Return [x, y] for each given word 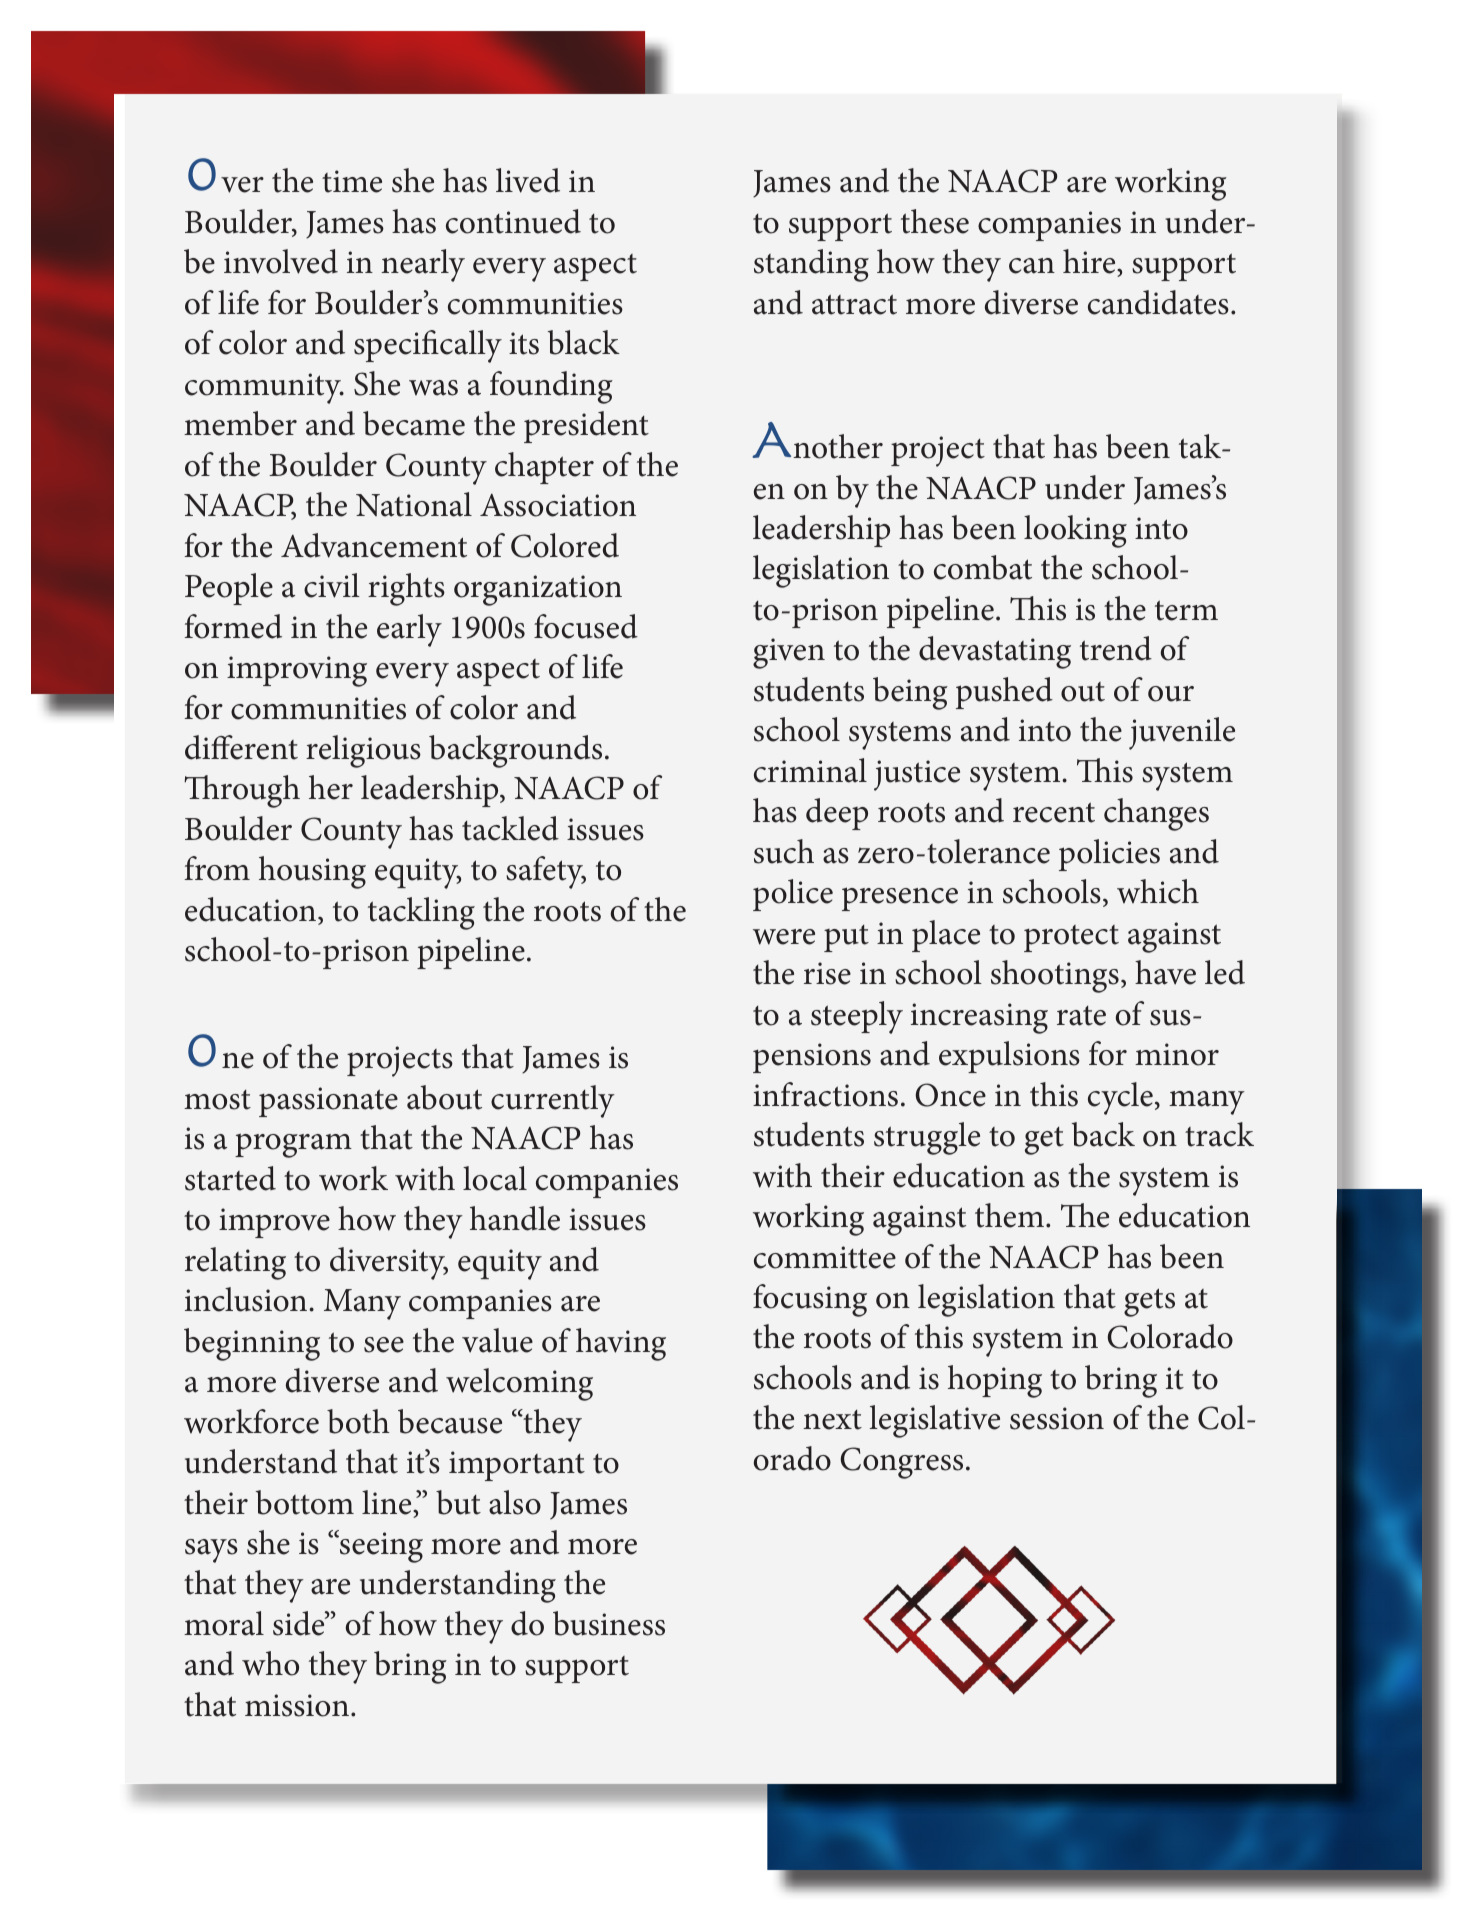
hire [1090, 261]
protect [1071, 938]
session [1057, 1418]
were [784, 937]
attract [854, 304]
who [270, 1663]
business [609, 1623]
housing [312, 872]
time [352, 181]
